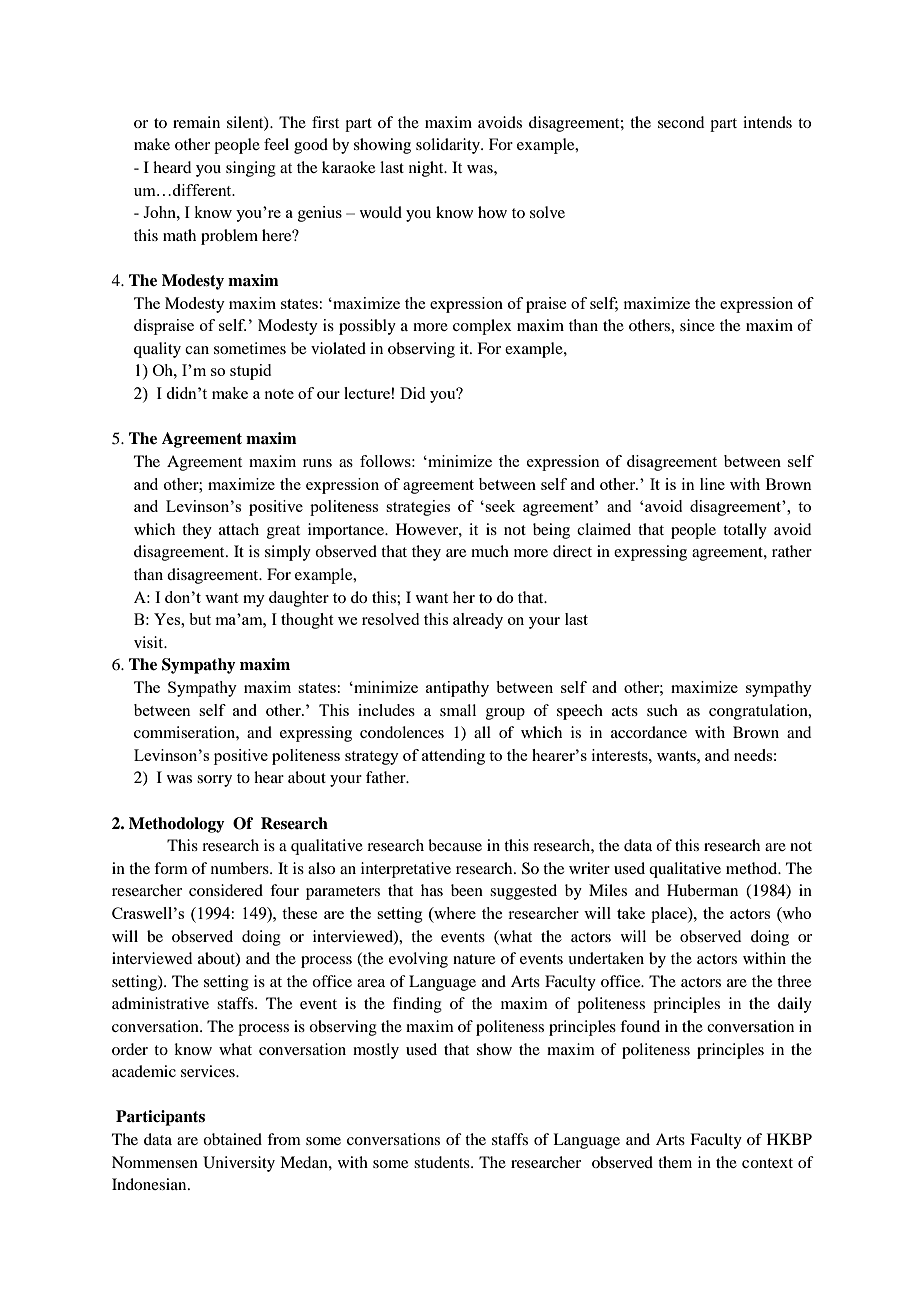 This page has width=924, height=1308. I want to click on since, so click(697, 325).
